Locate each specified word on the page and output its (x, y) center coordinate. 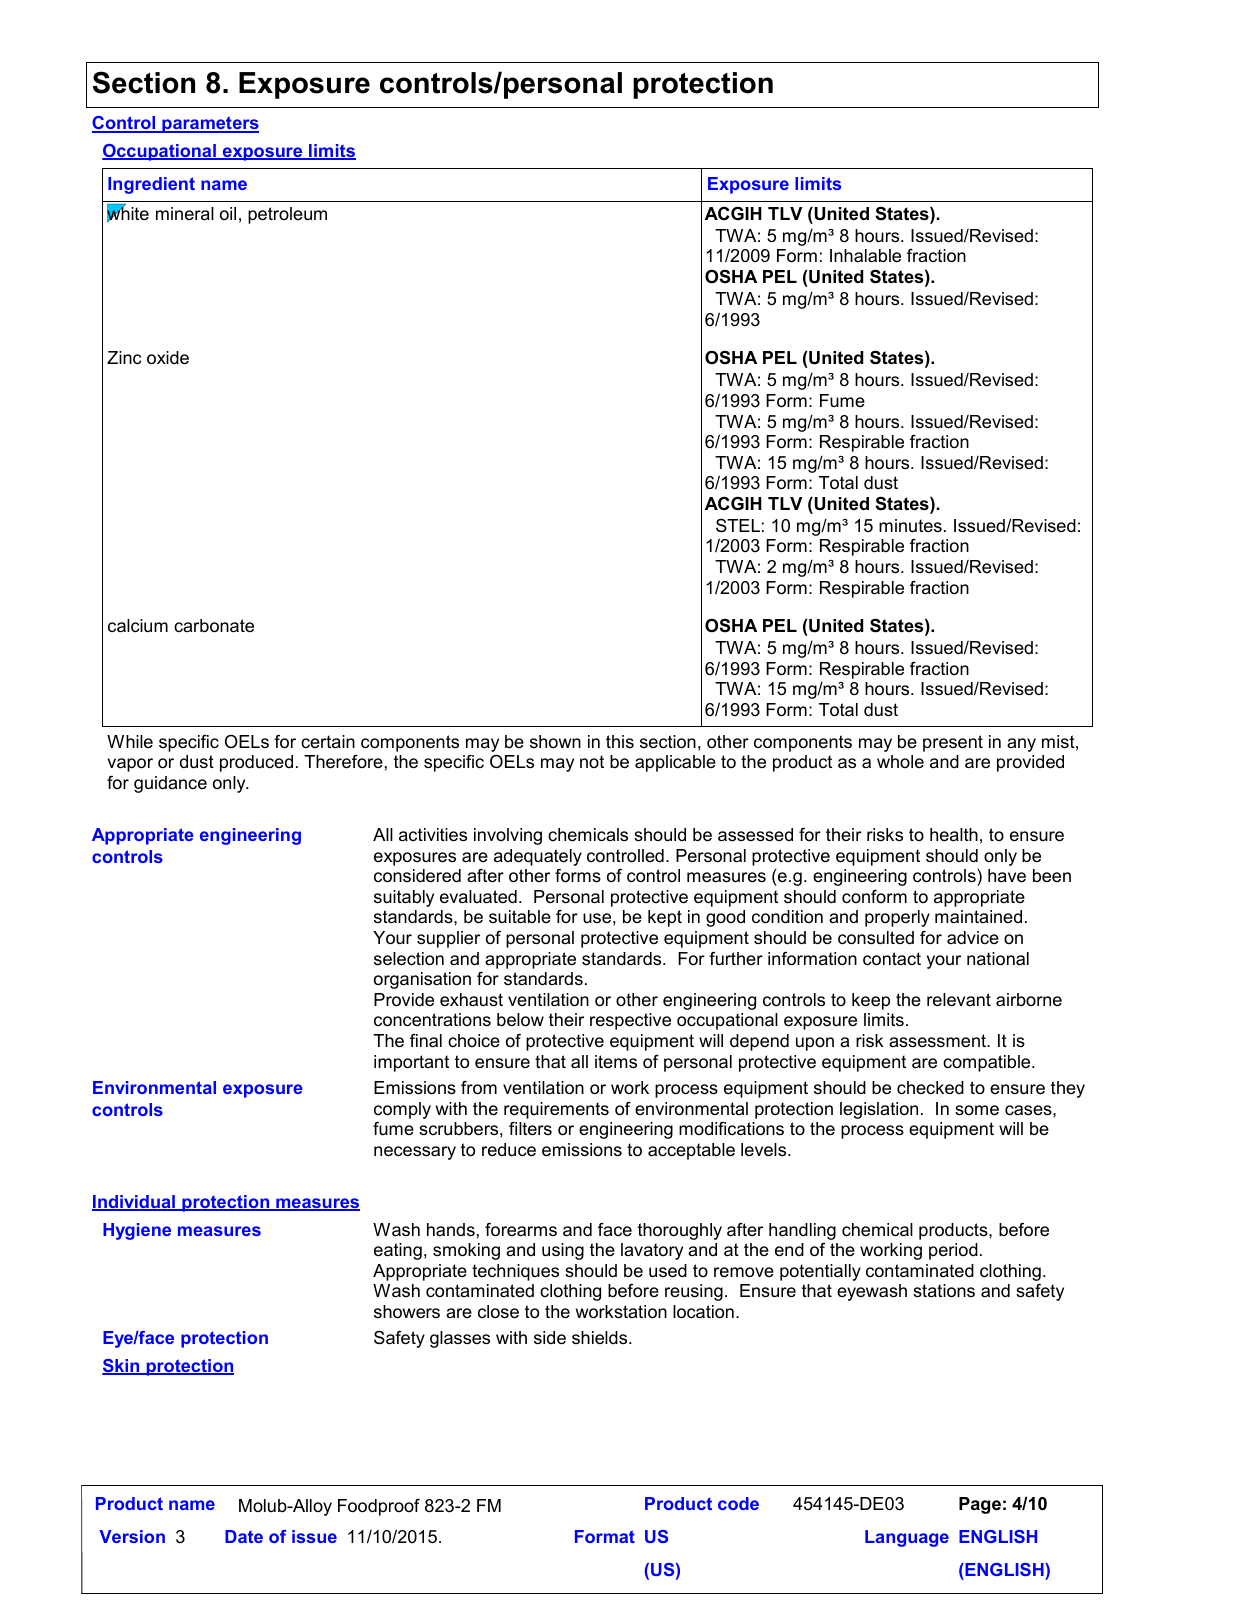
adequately (538, 857)
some (977, 1110)
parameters (209, 124)
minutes (910, 526)
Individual (134, 1203)
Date (244, 1536)
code (738, 1503)
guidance (170, 784)
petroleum (287, 215)
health (954, 834)
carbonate (214, 626)
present (953, 743)
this (620, 741)
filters (530, 1128)
